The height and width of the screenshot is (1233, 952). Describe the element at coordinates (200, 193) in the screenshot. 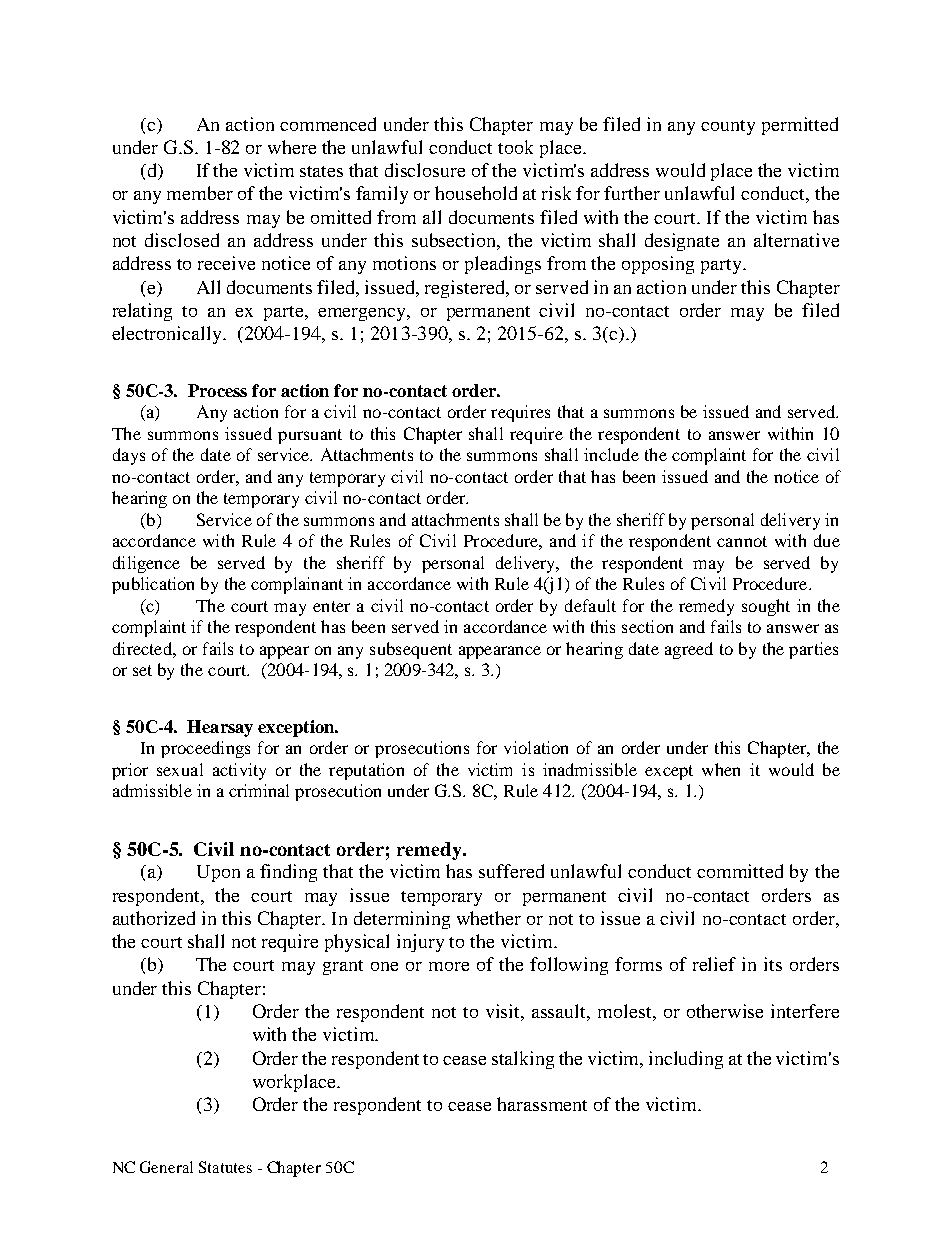

I see `member` at that location.
